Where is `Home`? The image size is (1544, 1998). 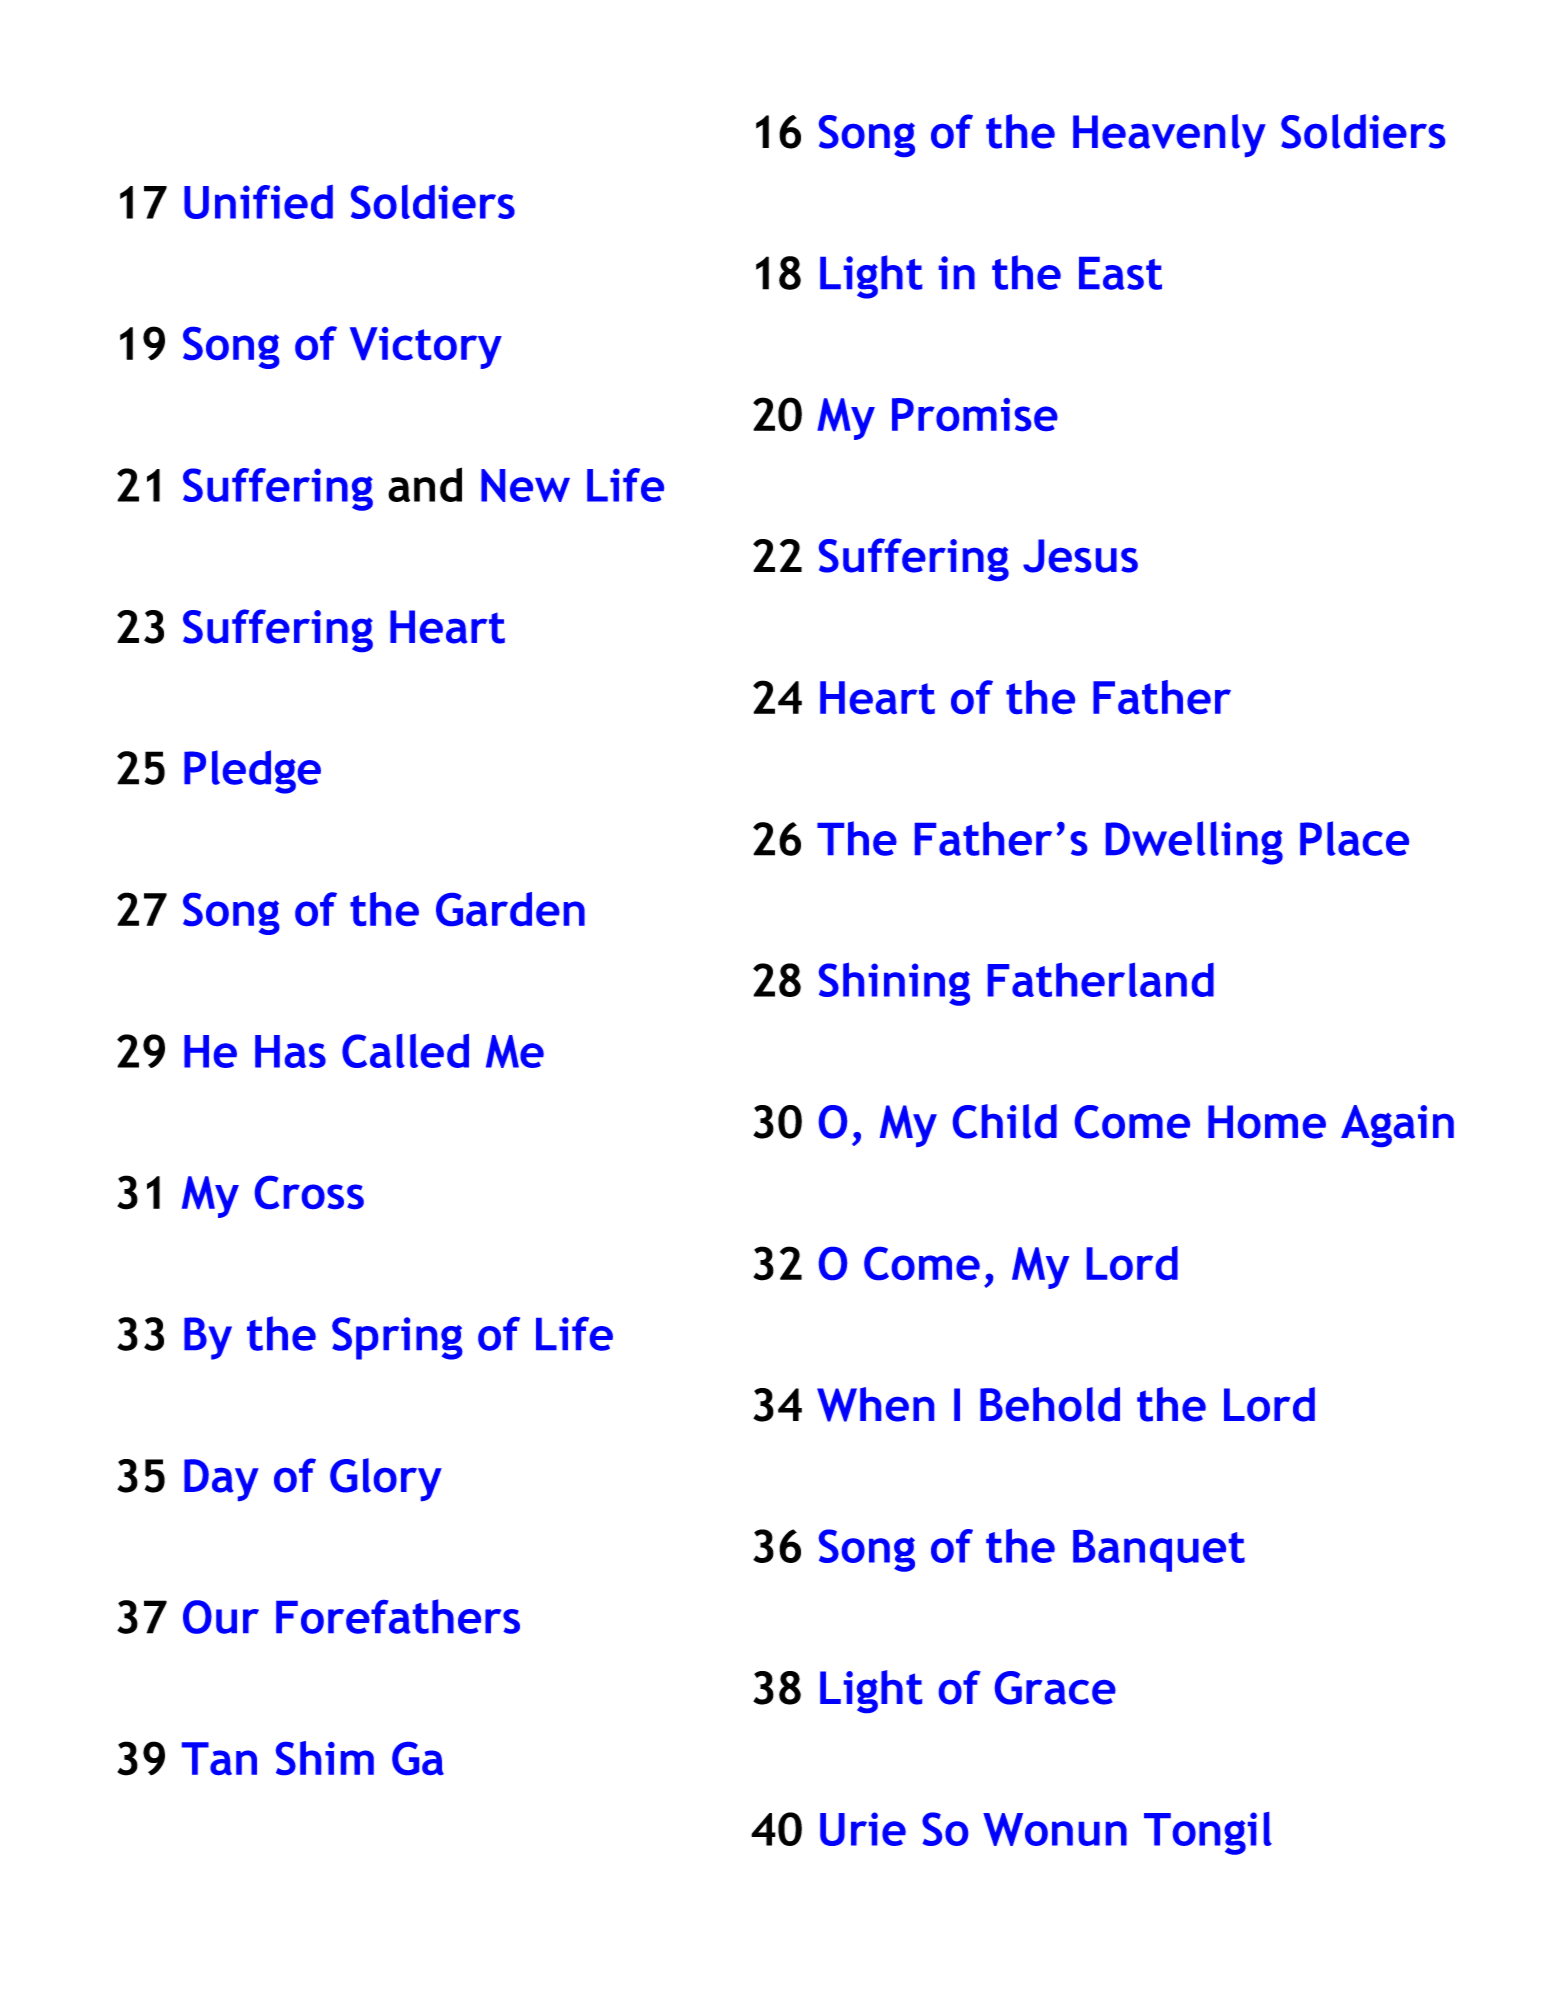
Home is located at coordinates (1267, 1122).
